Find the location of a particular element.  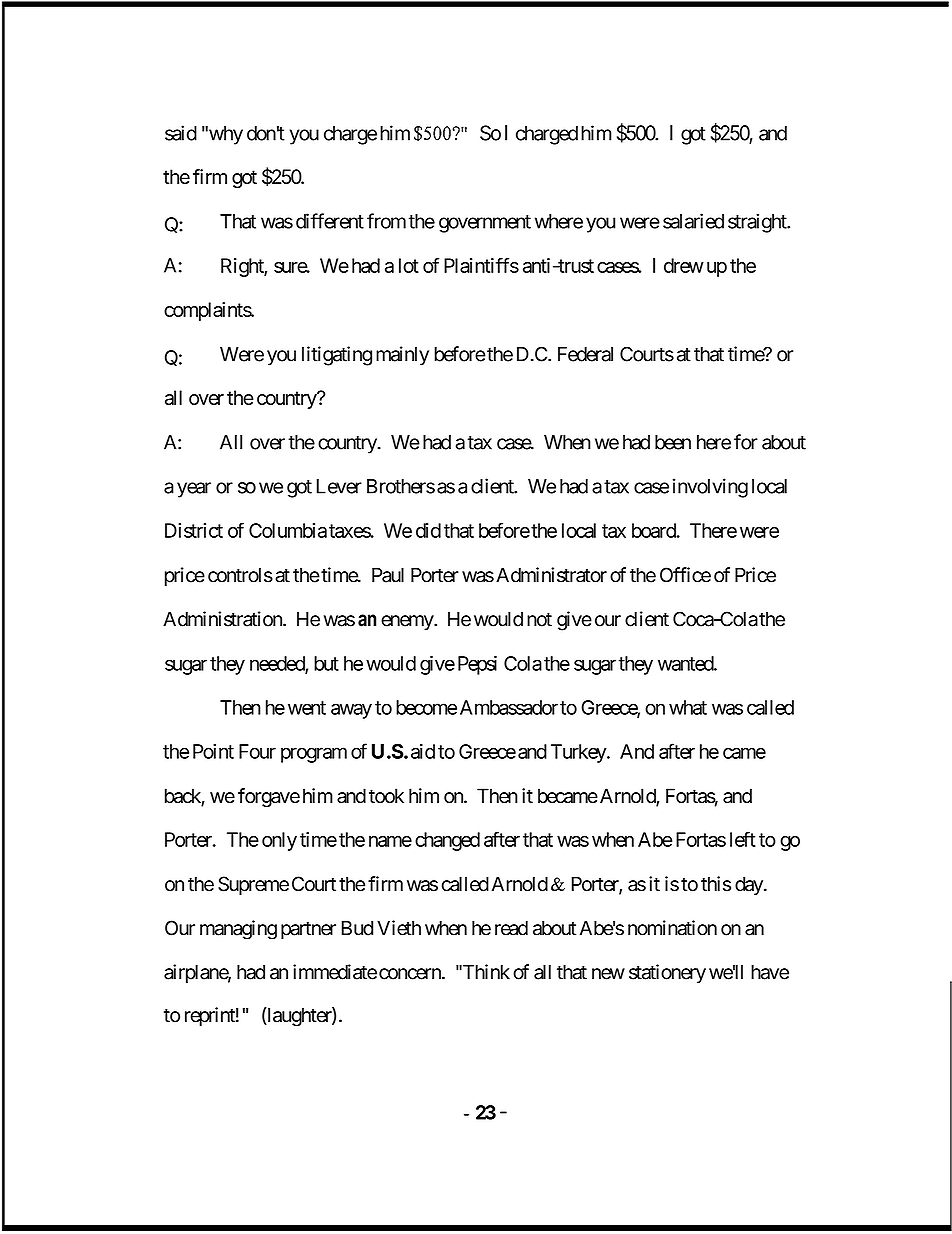

said is located at coordinates (181, 133).
